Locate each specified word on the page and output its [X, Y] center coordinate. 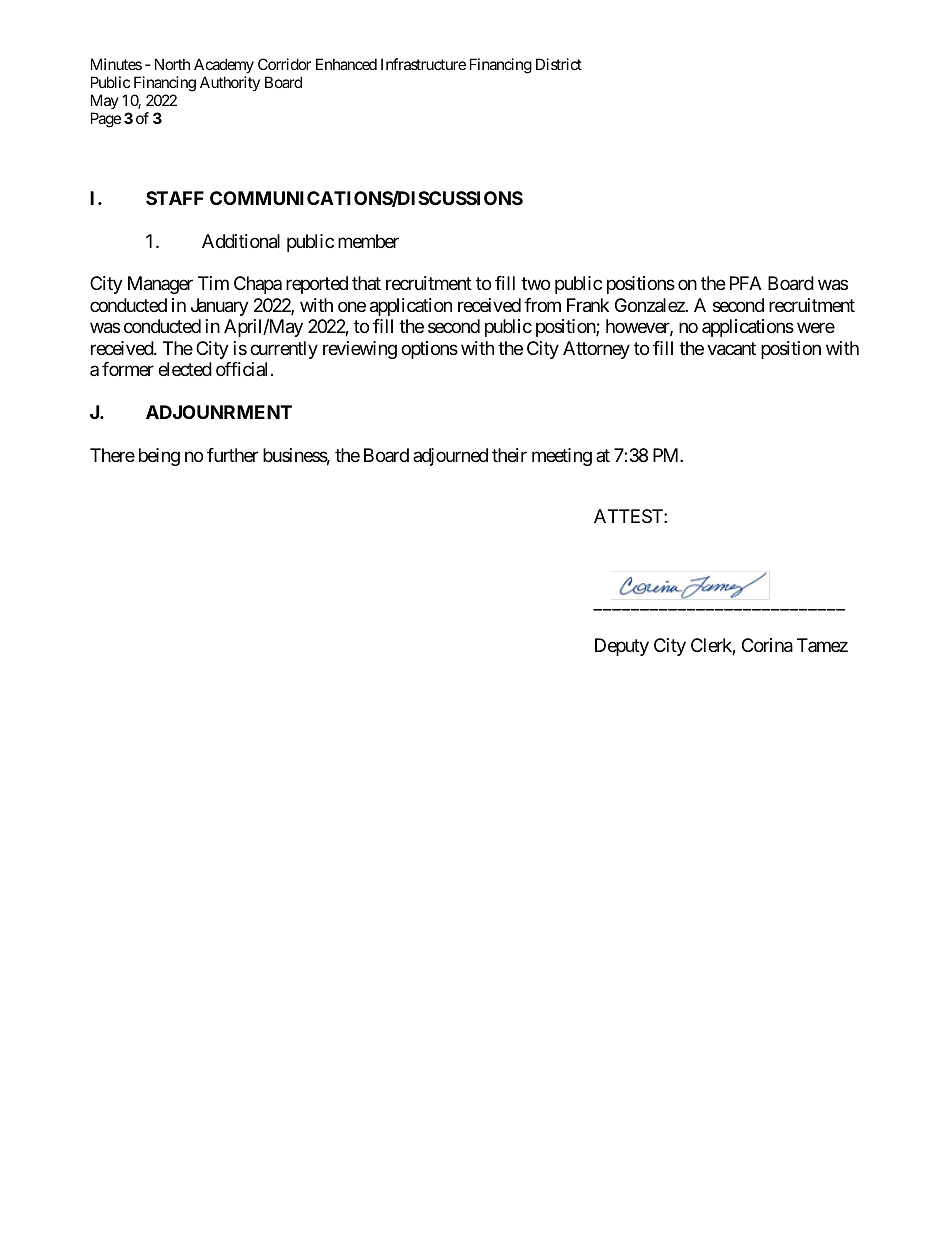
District [559, 64]
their [509, 455]
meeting [562, 457]
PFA [746, 283]
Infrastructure [423, 64]
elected [185, 369]
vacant [731, 349]
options [429, 350]
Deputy [622, 647]
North [172, 64]
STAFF [175, 198]
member [368, 241]
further [232, 455]
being [159, 457]
